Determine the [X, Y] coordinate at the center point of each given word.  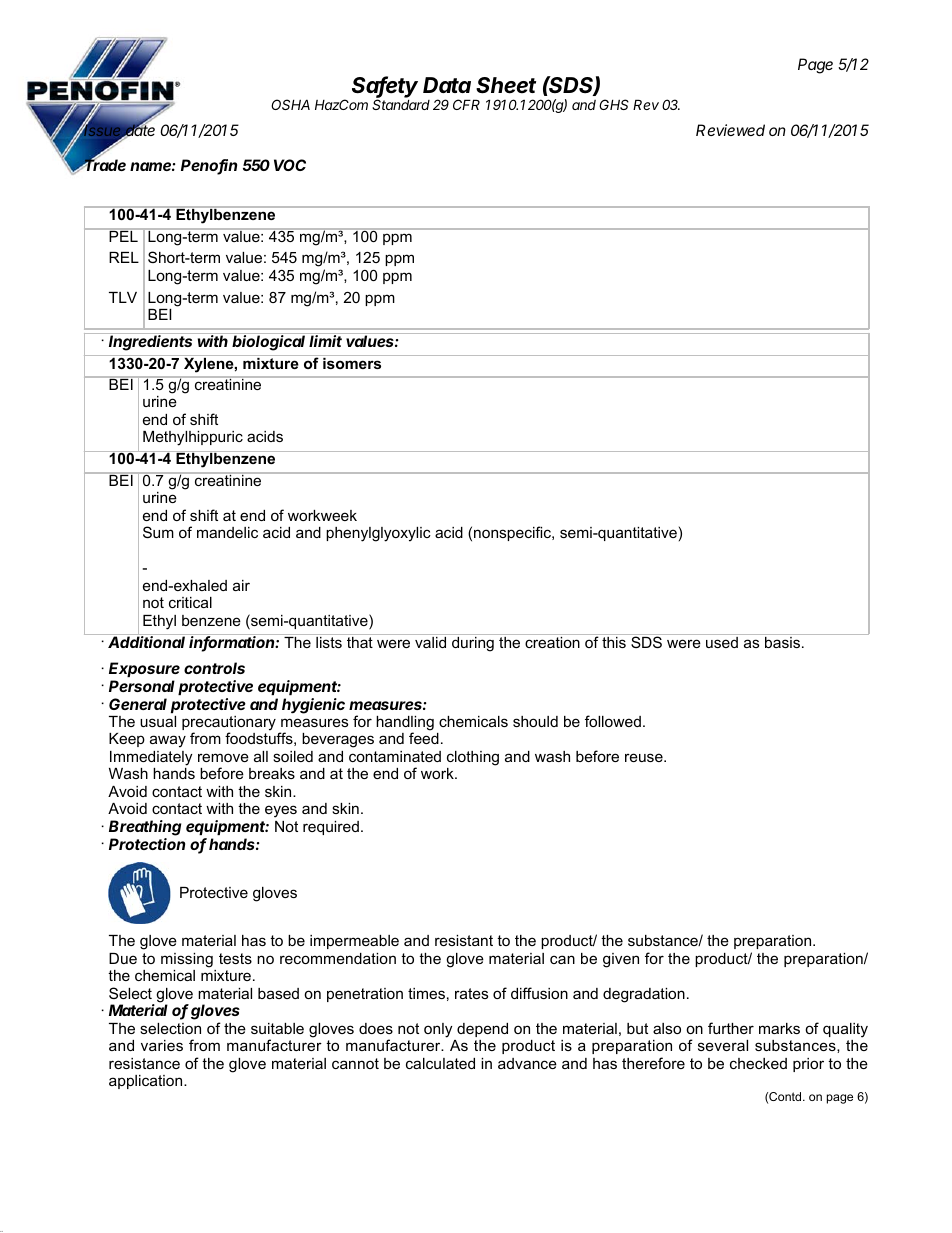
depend [482, 1030]
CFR [466, 104]
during [473, 643]
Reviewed [730, 130]
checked [758, 1063]
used [722, 641]
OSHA [290, 104]
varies [162, 1045]
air [241, 585]
